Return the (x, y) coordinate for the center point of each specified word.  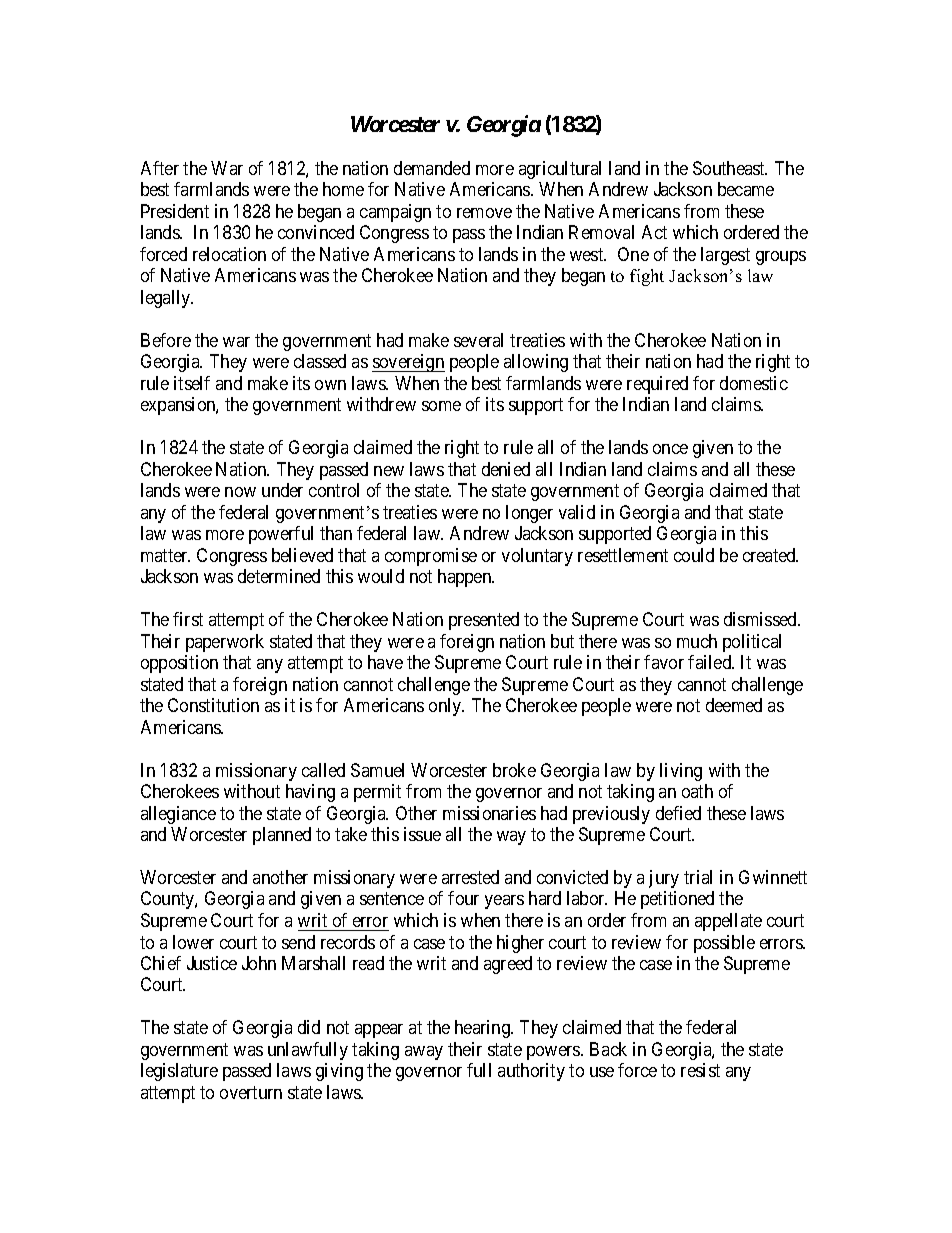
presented (484, 621)
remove (484, 213)
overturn (251, 1092)
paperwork (225, 643)
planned (282, 836)
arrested (470, 877)
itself (192, 383)
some (441, 406)
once (670, 449)
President (175, 211)
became (746, 189)
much (697, 641)
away (424, 1053)
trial (698, 877)
